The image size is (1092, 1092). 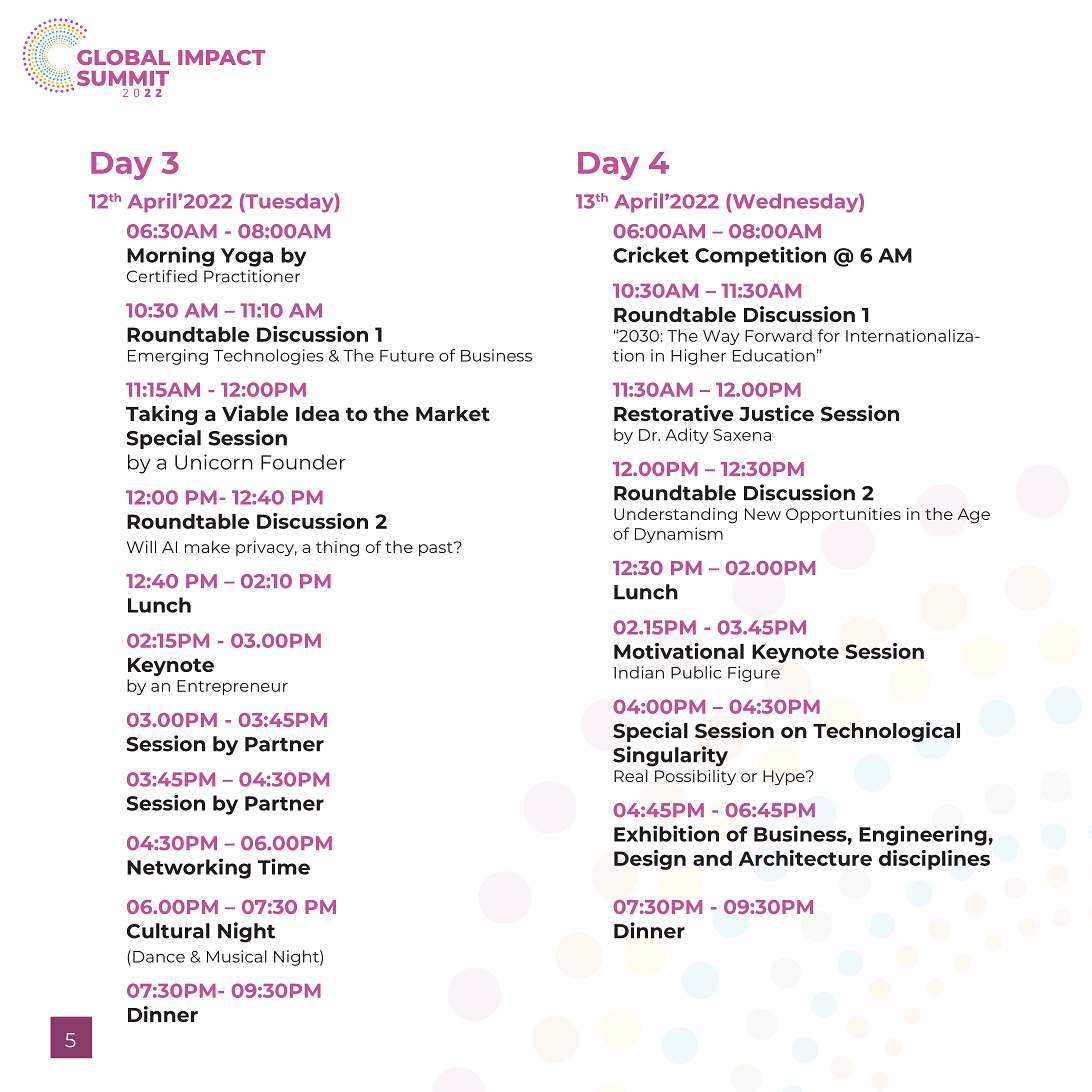 What do you see at coordinates (453, 413) in the screenshot?
I see `Market` at bounding box center [453, 413].
